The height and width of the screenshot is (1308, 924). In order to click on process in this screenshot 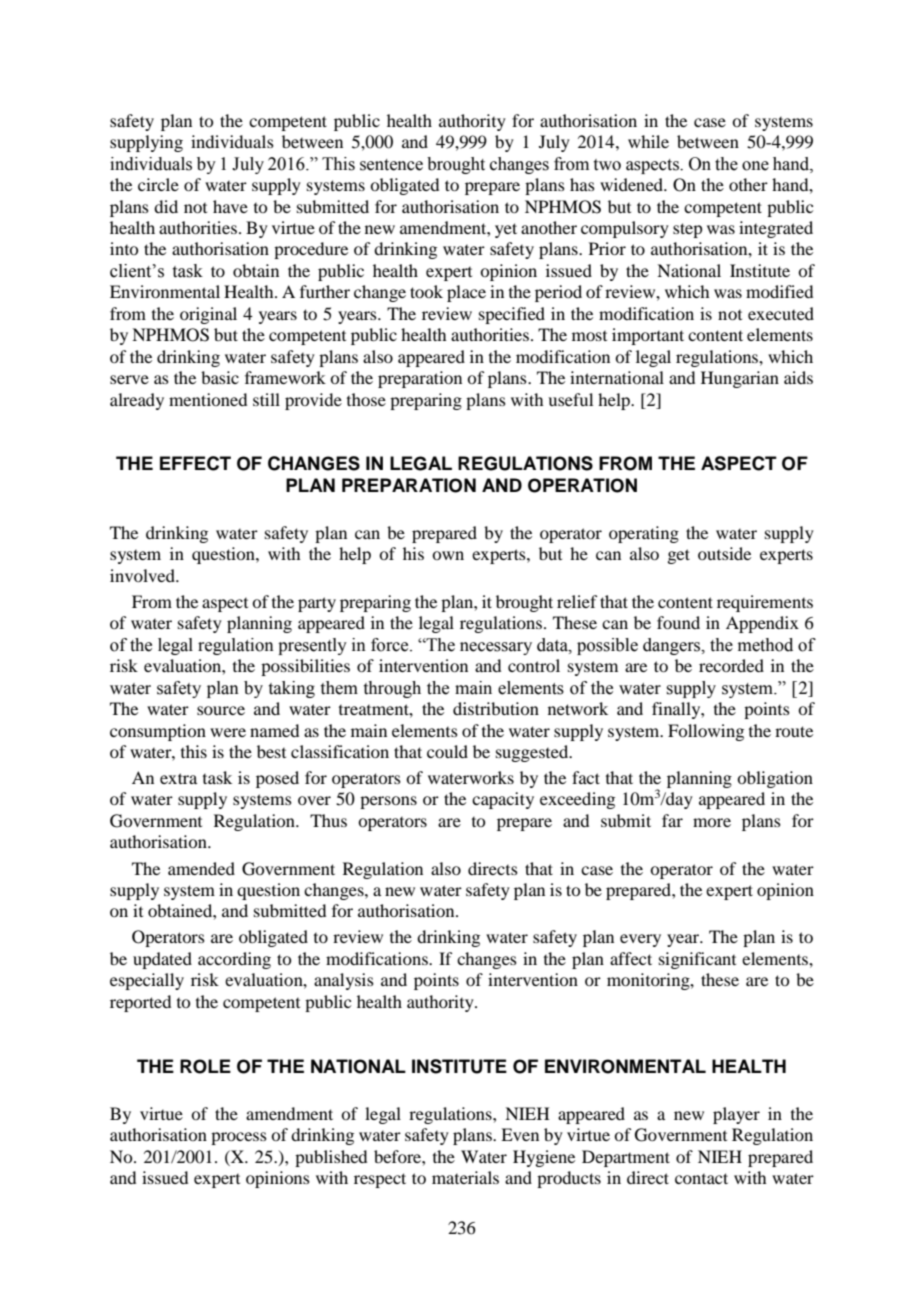, I will do `click(239, 1138)`.
